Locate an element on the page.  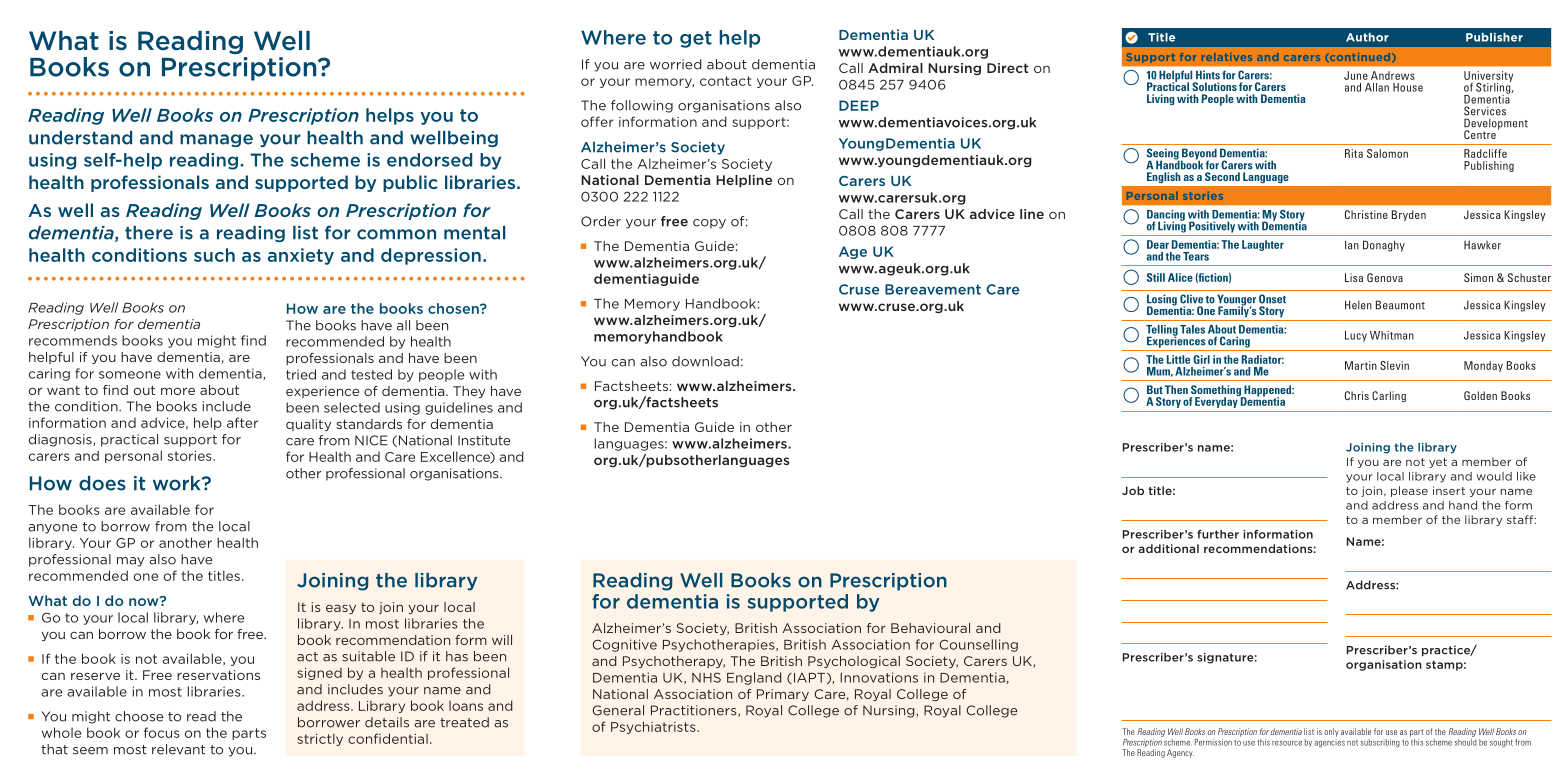
Practitioners is located at coordinates (695, 711).
